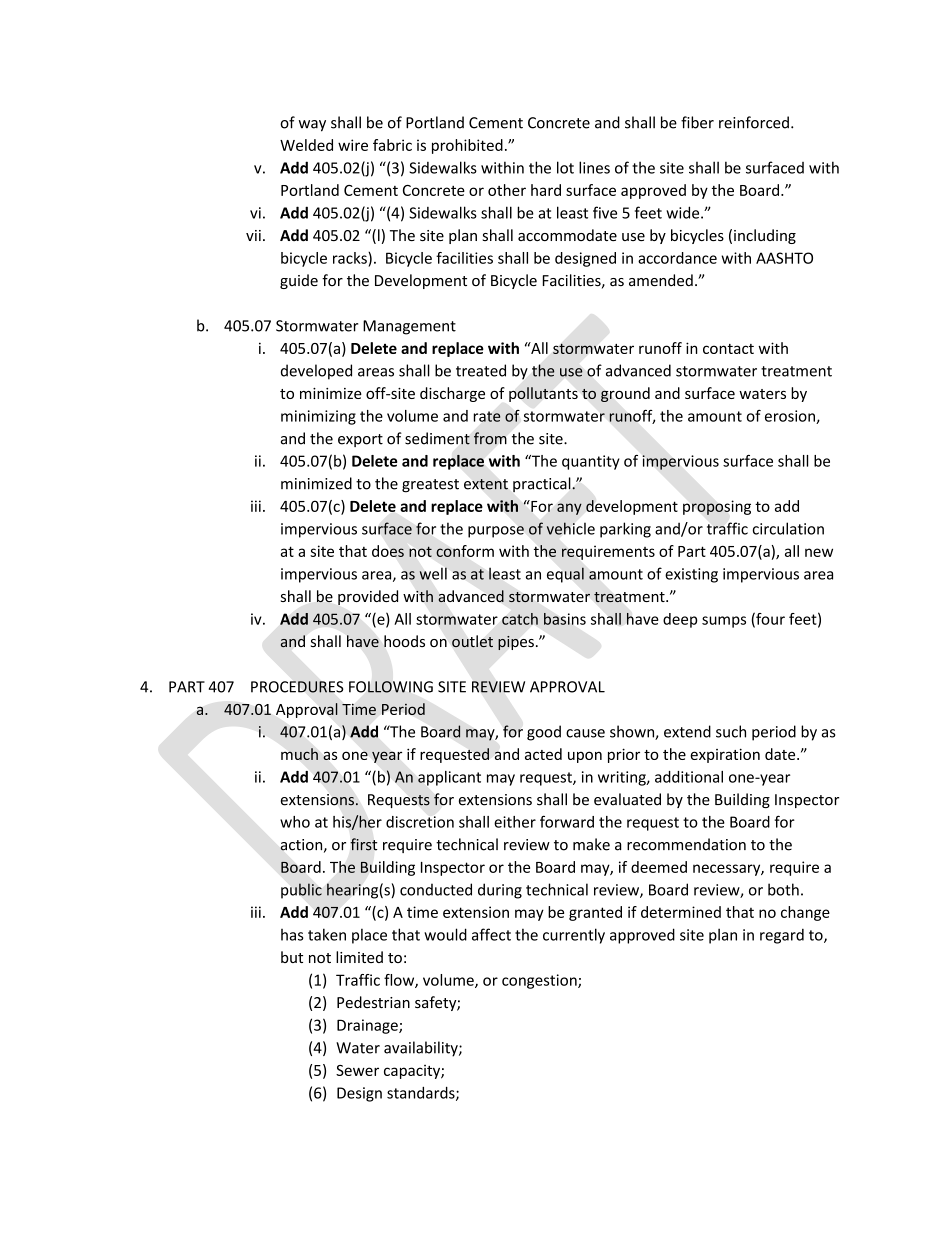 Image resolution: width=952 pixels, height=1233 pixels. What do you see at coordinates (782, 936) in the screenshot?
I see `regard` at bounding box center [782, 936].
